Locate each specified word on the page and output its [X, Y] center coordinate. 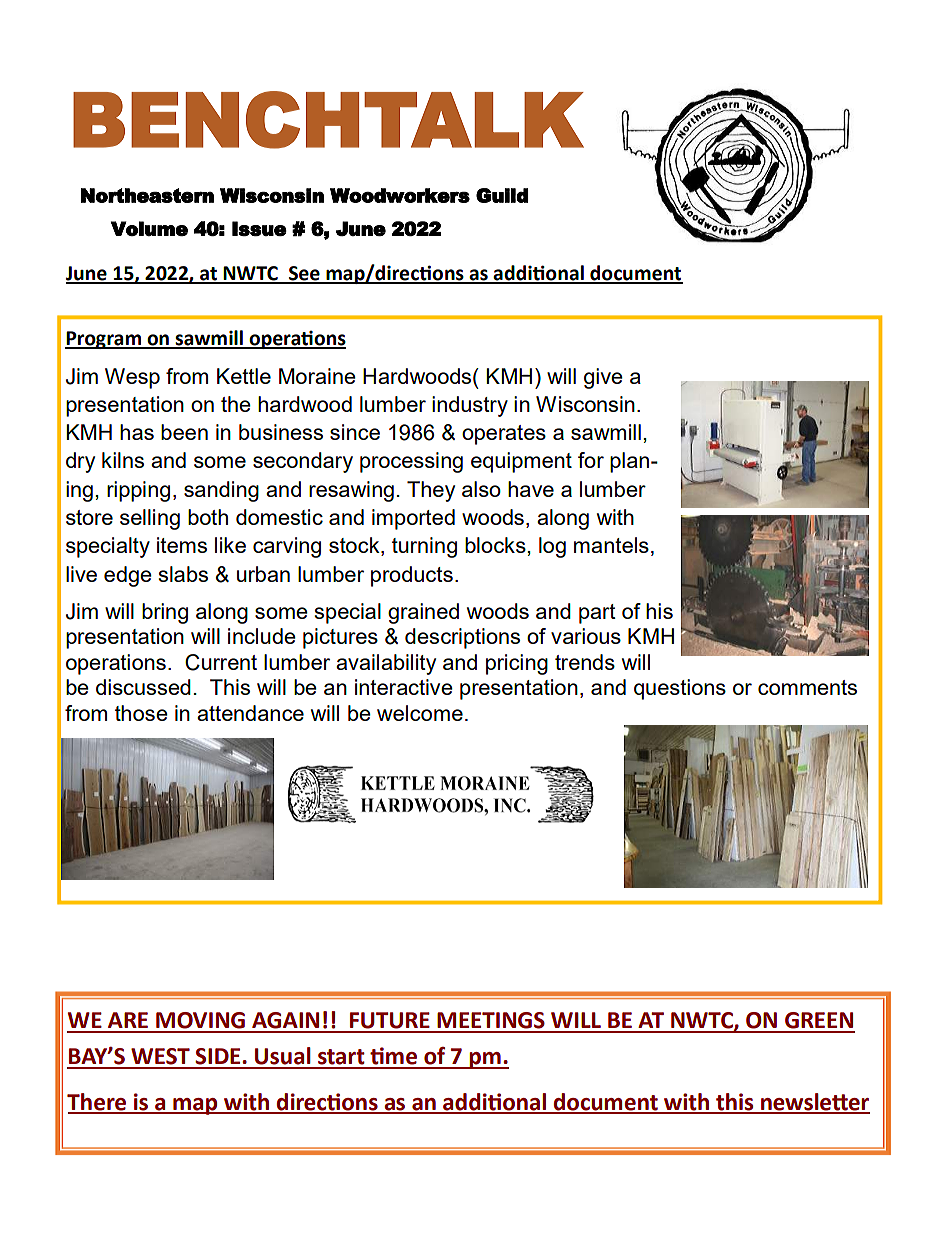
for [591, 460]
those [141, 713]
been [184, 432]
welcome [420, 713]
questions [680, 689]
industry [470, 406]
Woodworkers [400, 195]
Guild [502, 195]
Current [221, 662]
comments [807, 687]
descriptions [462, 638]
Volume [149, 228]
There [98, 1103]
